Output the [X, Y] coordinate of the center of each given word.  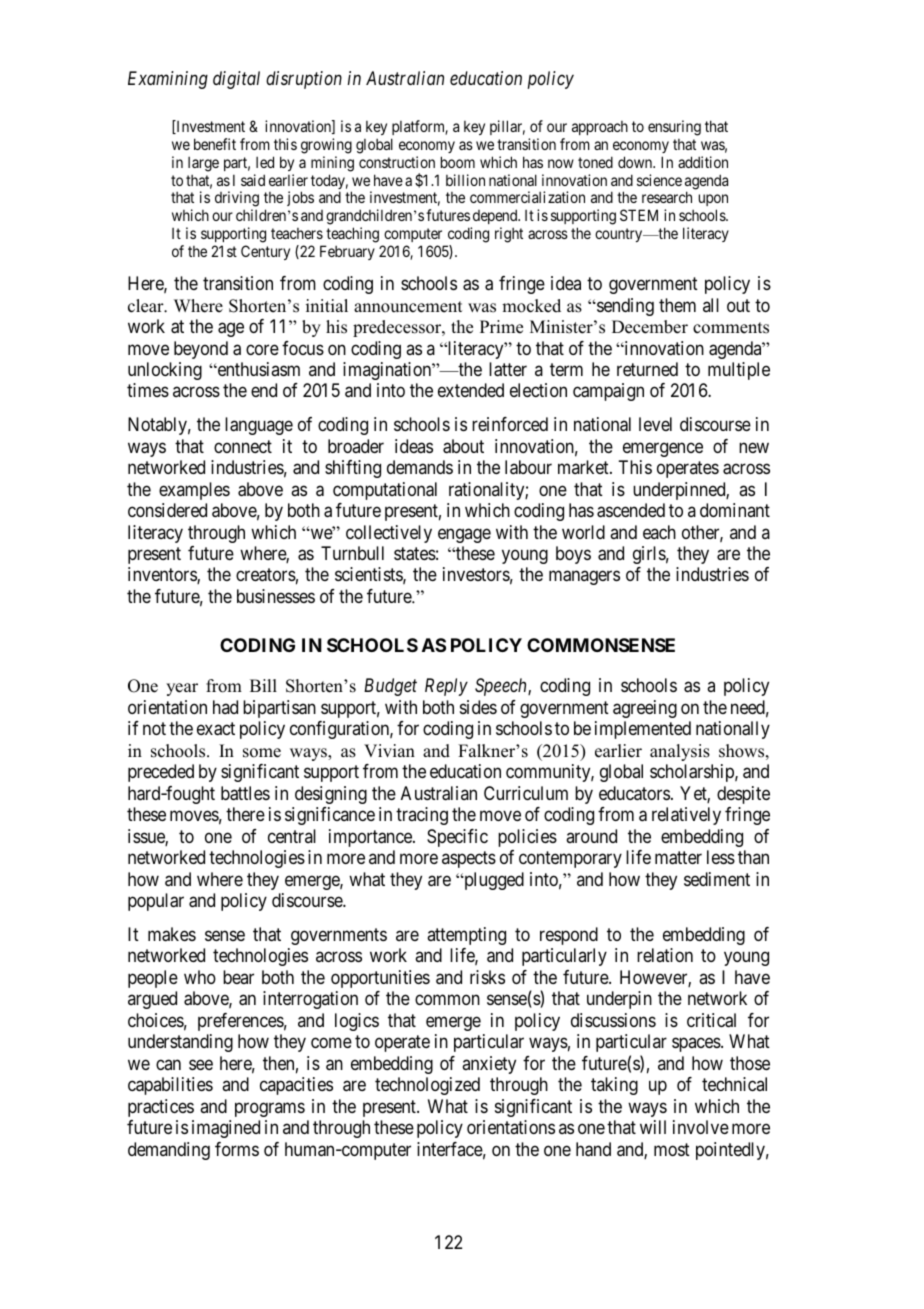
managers [584, 578]
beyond [201, 350]
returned [647, 369]
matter [678, 858]
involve [701, 1127]
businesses [276, 596]
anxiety [489, 1065]
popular [156, 902]
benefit [215, 144]
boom [458, 162]
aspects [469, 859]
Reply [446, 687]
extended [471, 390]
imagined [226, 1129]
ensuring [674, 128]
